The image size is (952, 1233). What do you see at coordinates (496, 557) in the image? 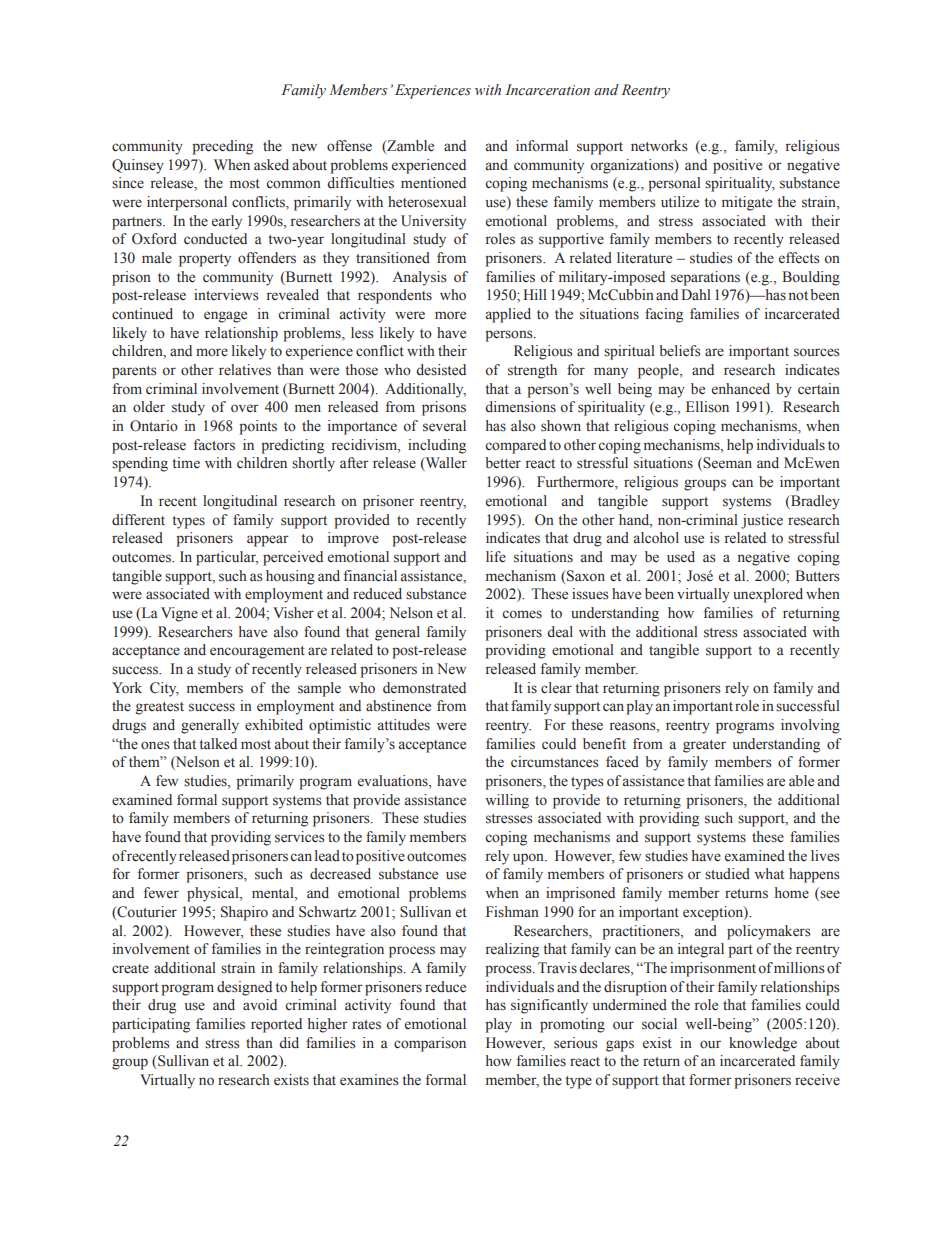
I see `life` at bounding box center [496, 557].
